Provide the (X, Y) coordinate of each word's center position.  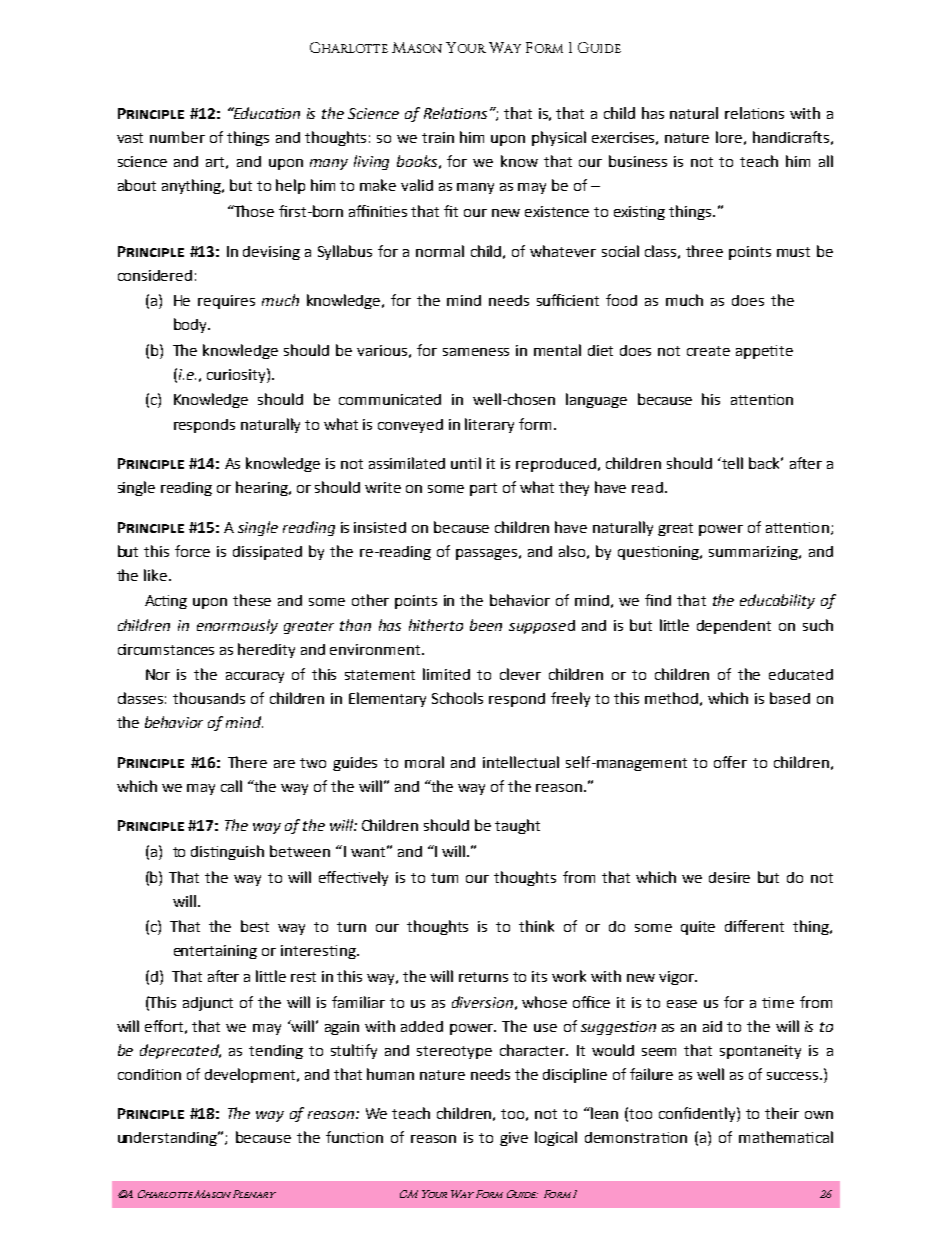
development (252, 1075)
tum (444, 878)
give (514, 1139)
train (438, 137)
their (782, 1113)
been (486, 625)
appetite (764, 352)
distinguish (227, 852)
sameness (476, 352)
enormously (237, 626)
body (192, 325)
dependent (734, 627)
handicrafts (791, 137)
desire (729, 877)
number (177, 137)
